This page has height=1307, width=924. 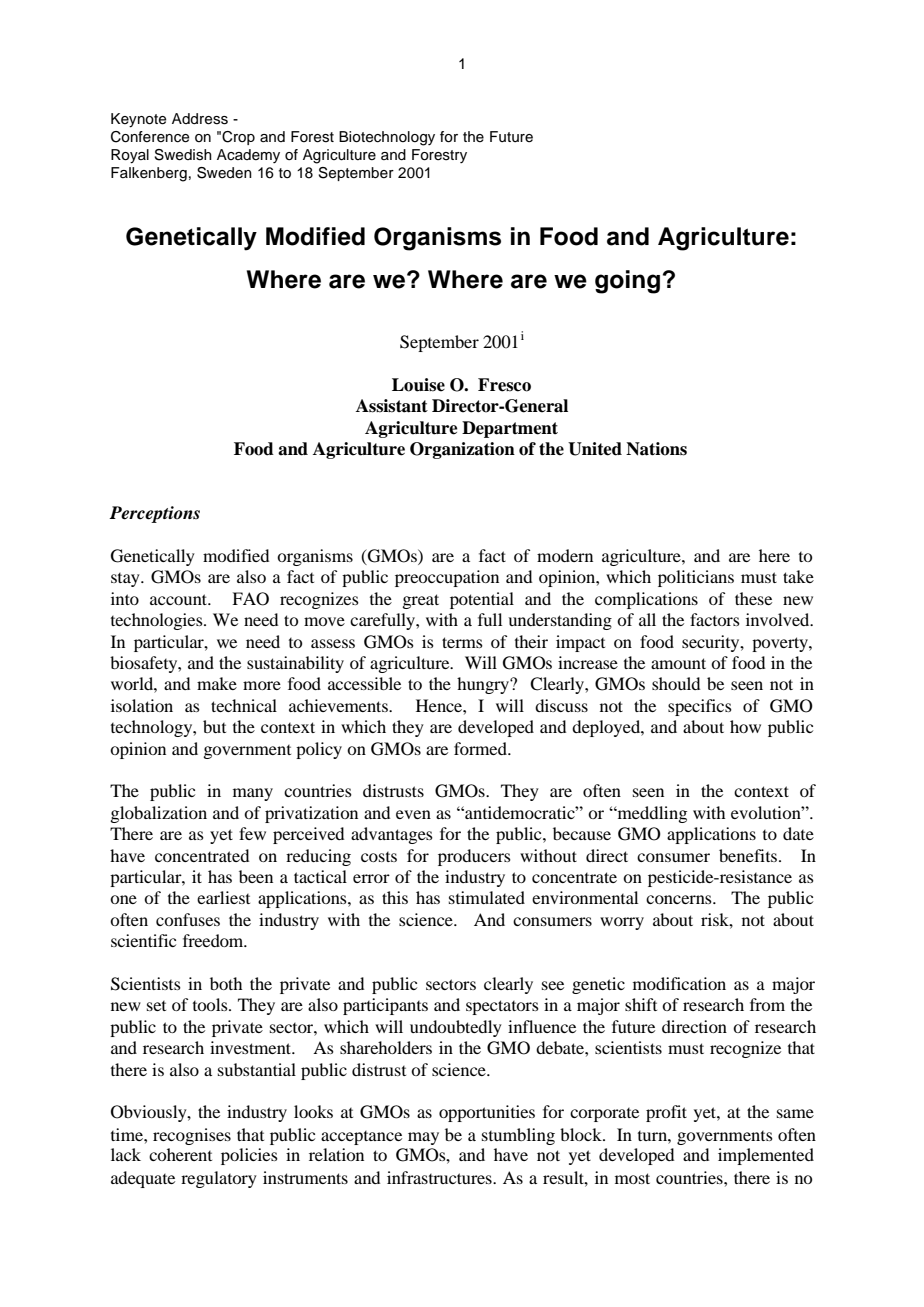 What do you see at coordinates (423, 1138) in the page?
I see `may` at bounding box center [423, 1138].
